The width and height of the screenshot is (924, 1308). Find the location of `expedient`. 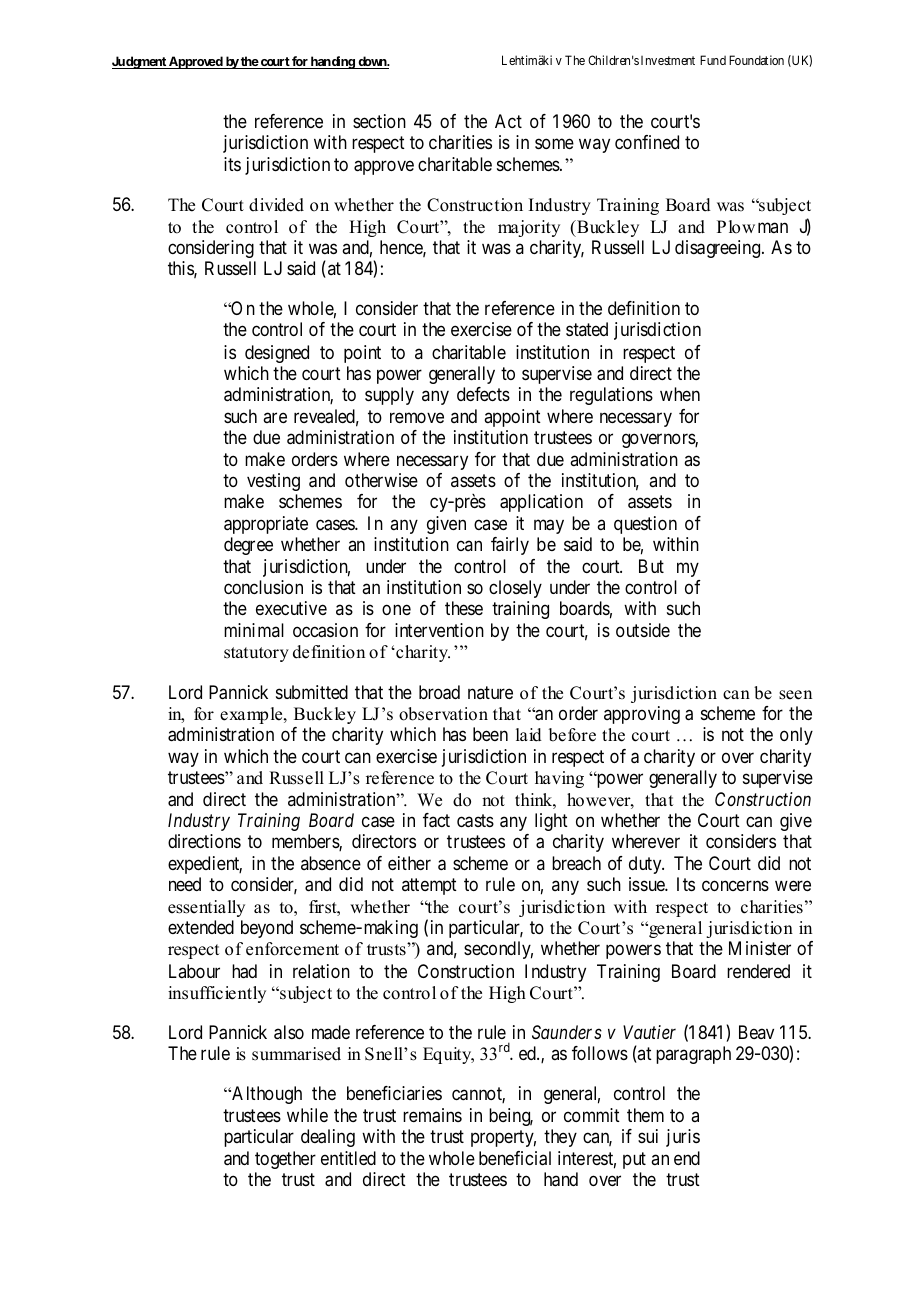

expedient is located at coordinates (205, 865).
